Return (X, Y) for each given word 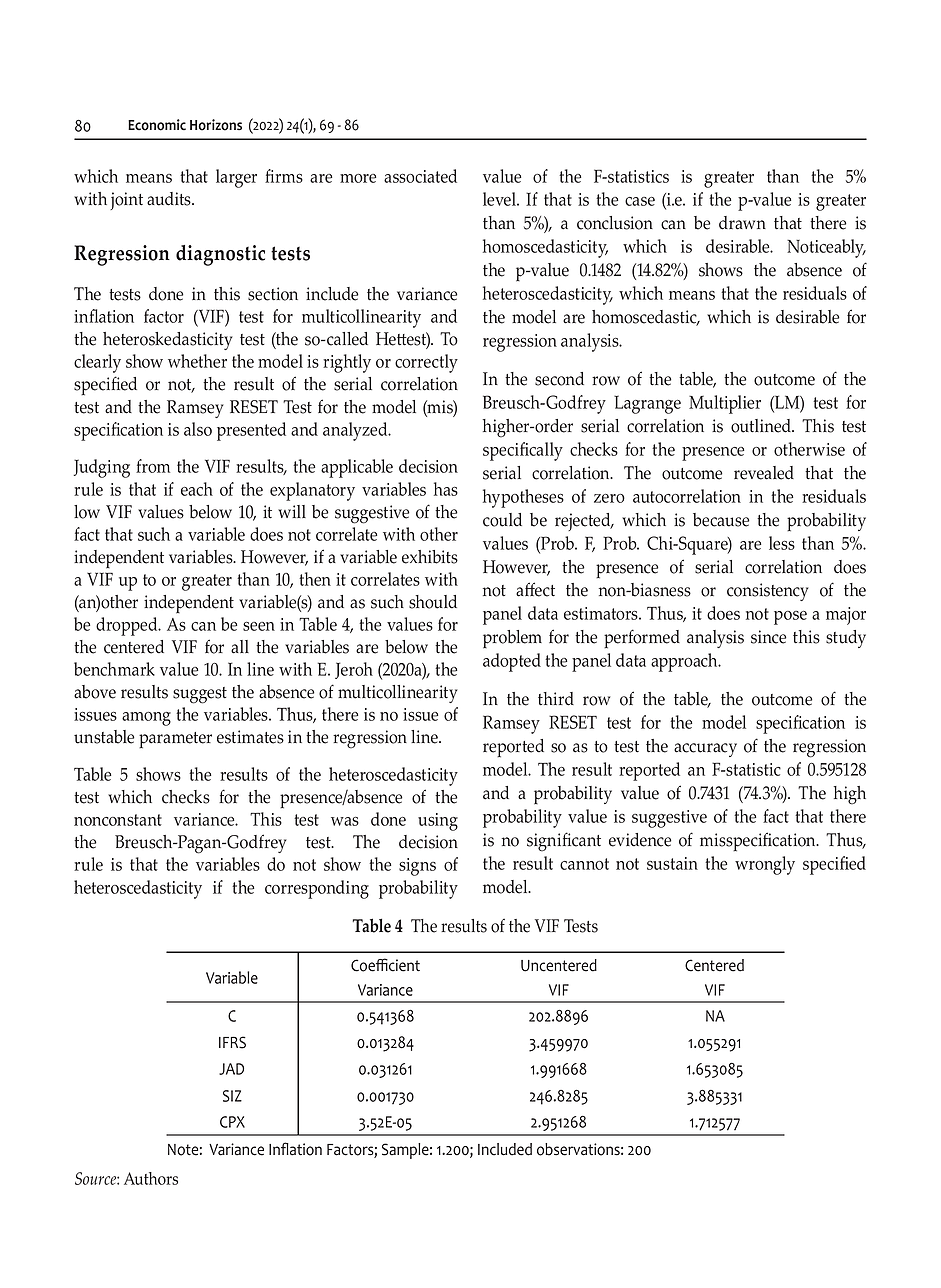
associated (420, 176)
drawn (742, 223)
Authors (151, 1178)
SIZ (232, 1096)
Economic (157, 125)
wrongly (765, 865)
